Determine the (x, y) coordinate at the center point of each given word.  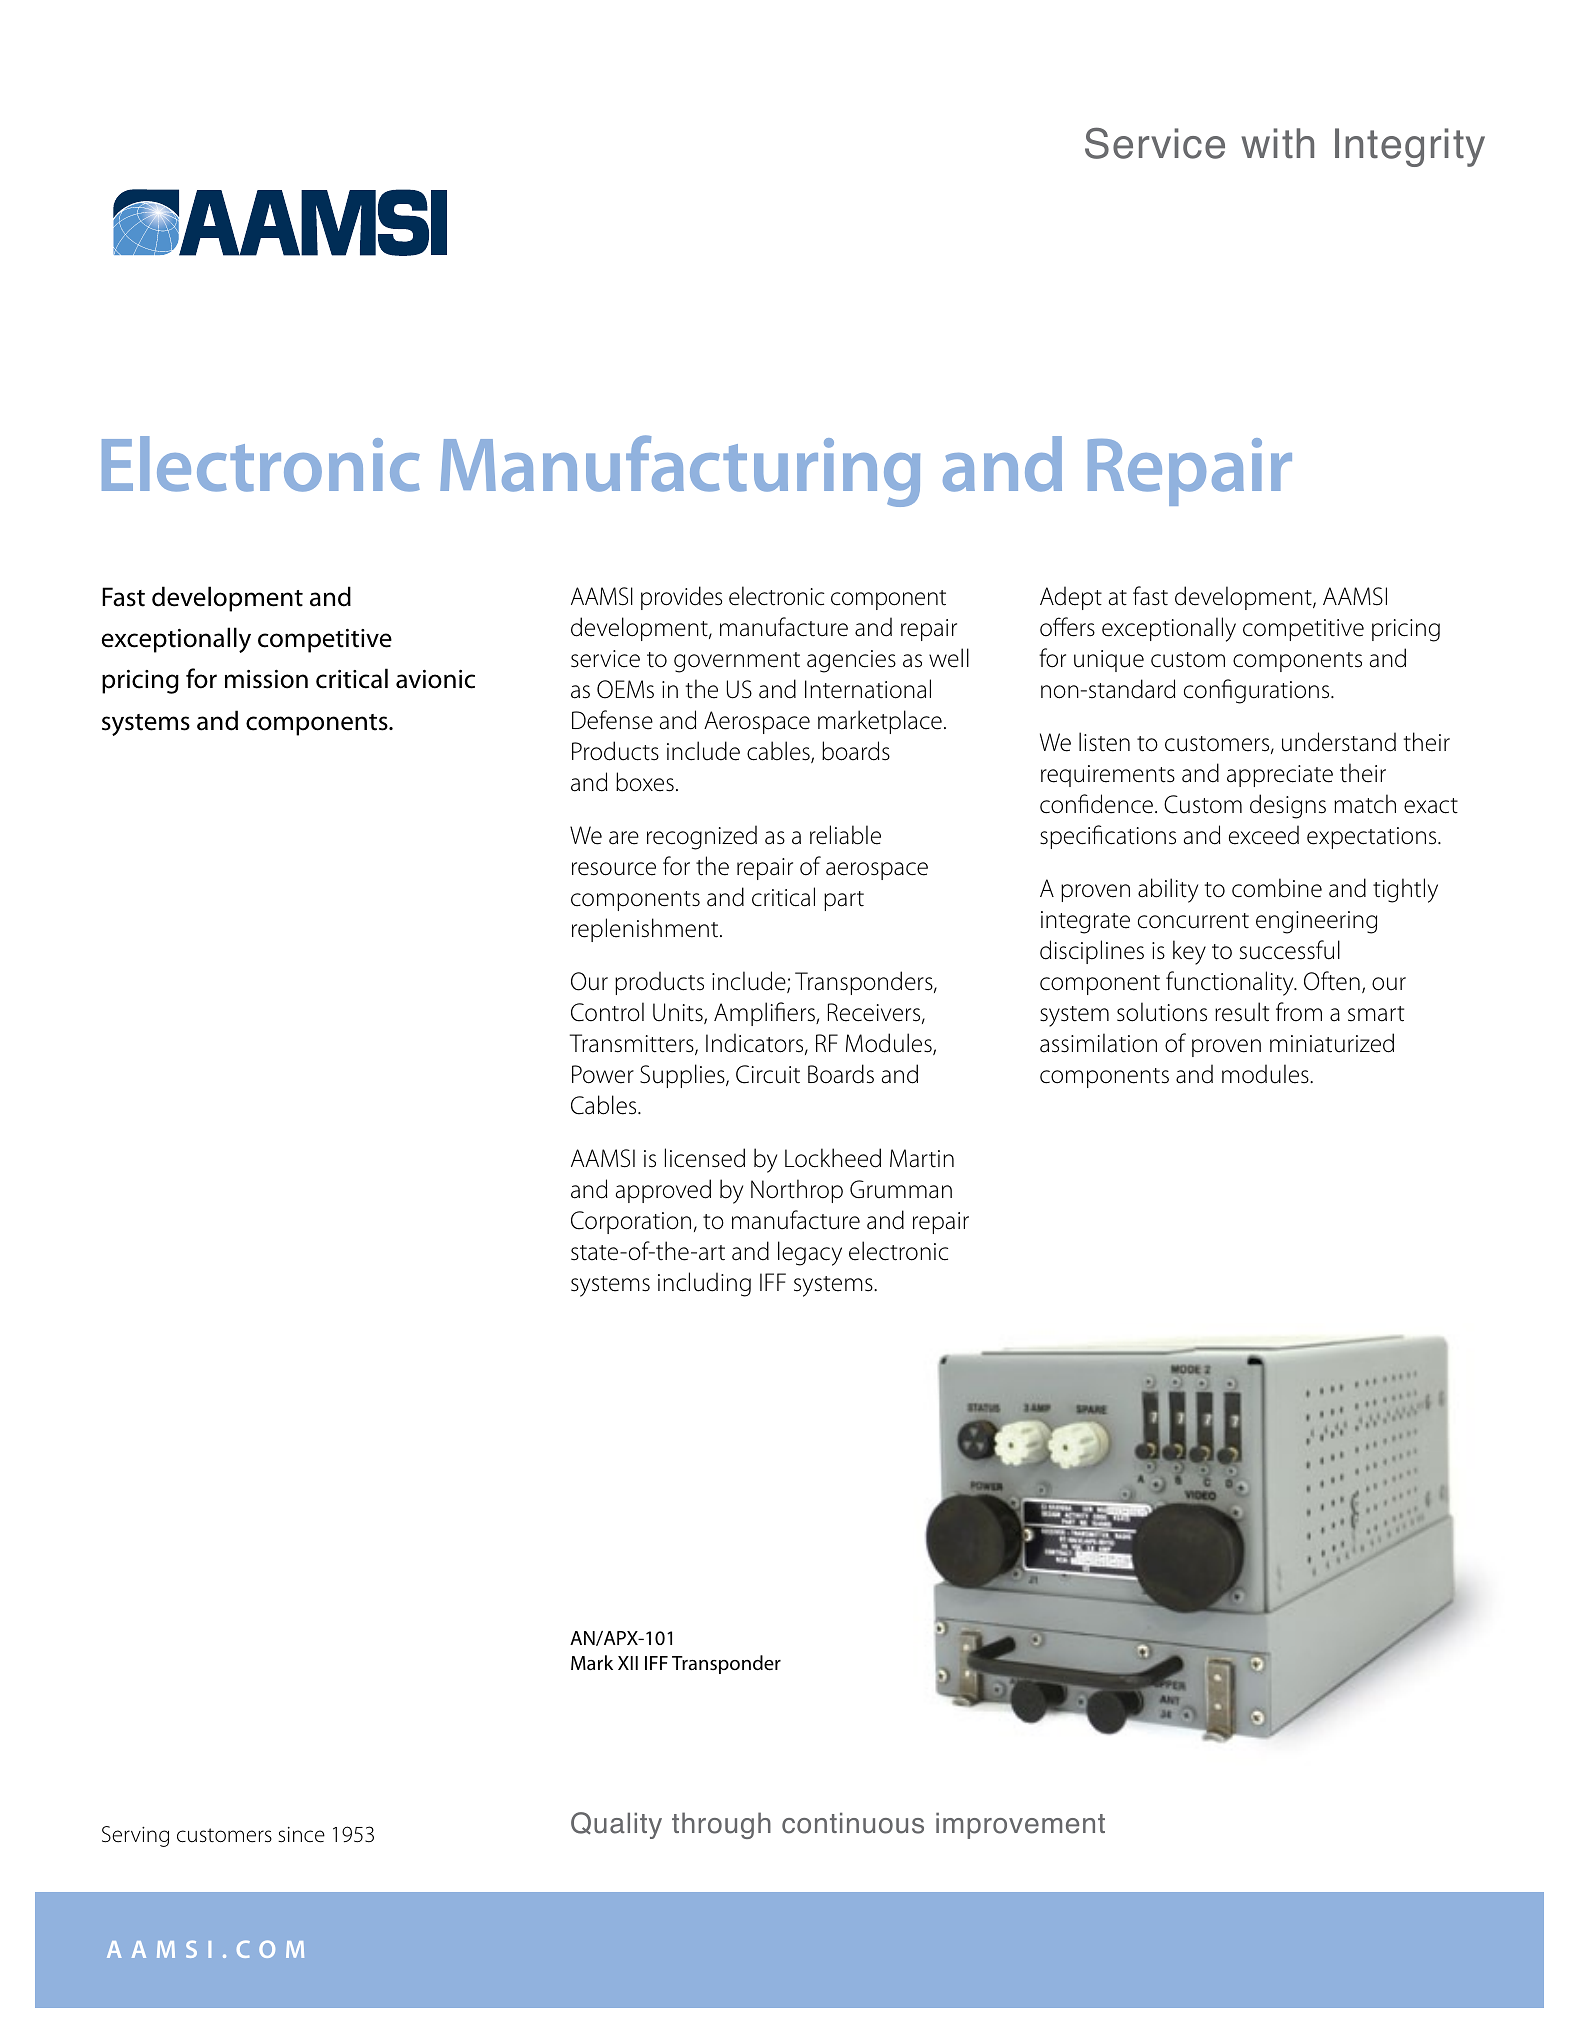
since (301, 1835)
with (1278, 143)
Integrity (1410, 147)
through (721, 1825)
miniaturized (1332, 1043)
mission (266, 679)
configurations (1258, 691)
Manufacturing (680, 471)
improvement (1020, 1825)
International (868, 689)
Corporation (631, 1222)
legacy (810, 1253)
